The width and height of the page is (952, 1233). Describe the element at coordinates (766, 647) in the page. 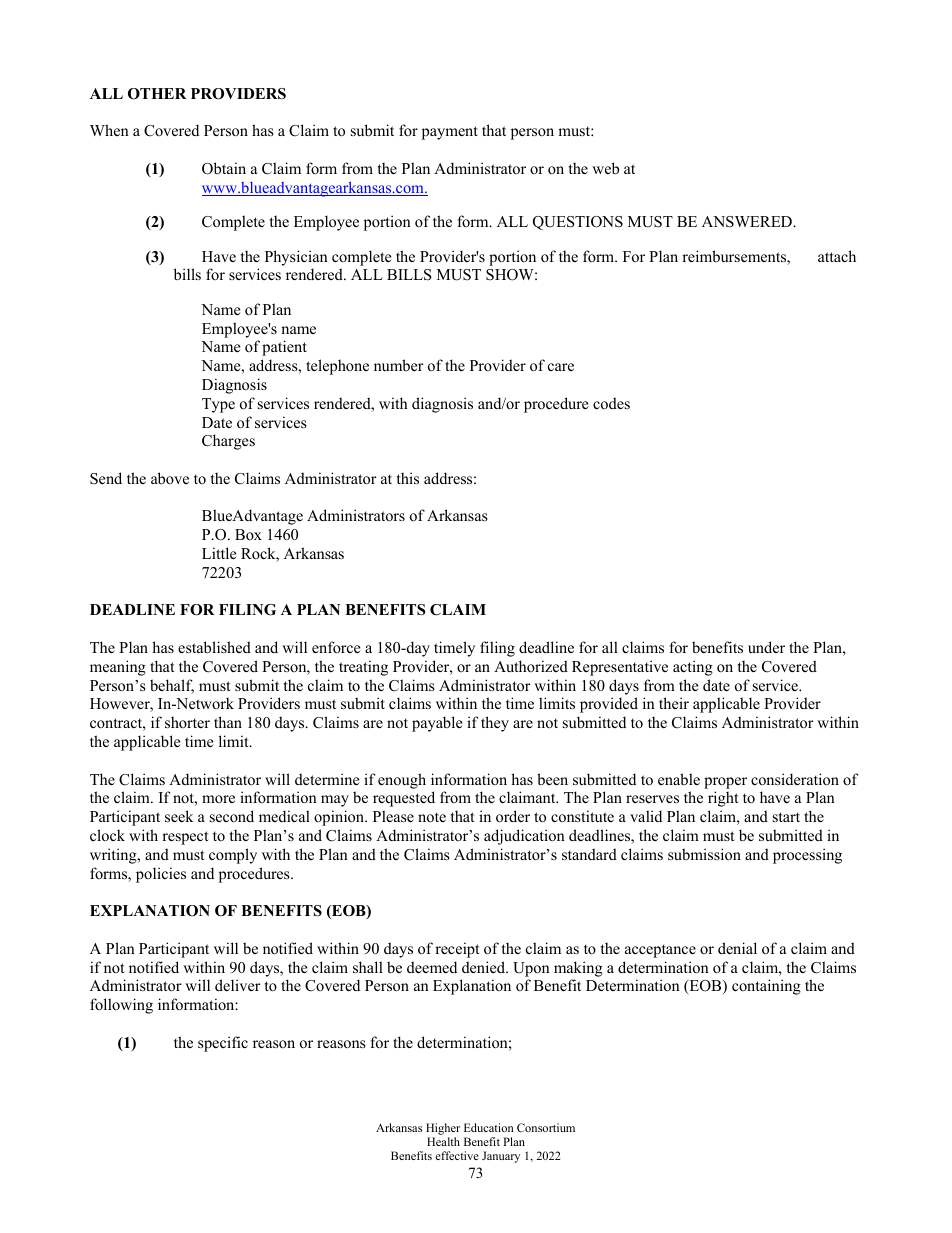

I see `under` at that location.
